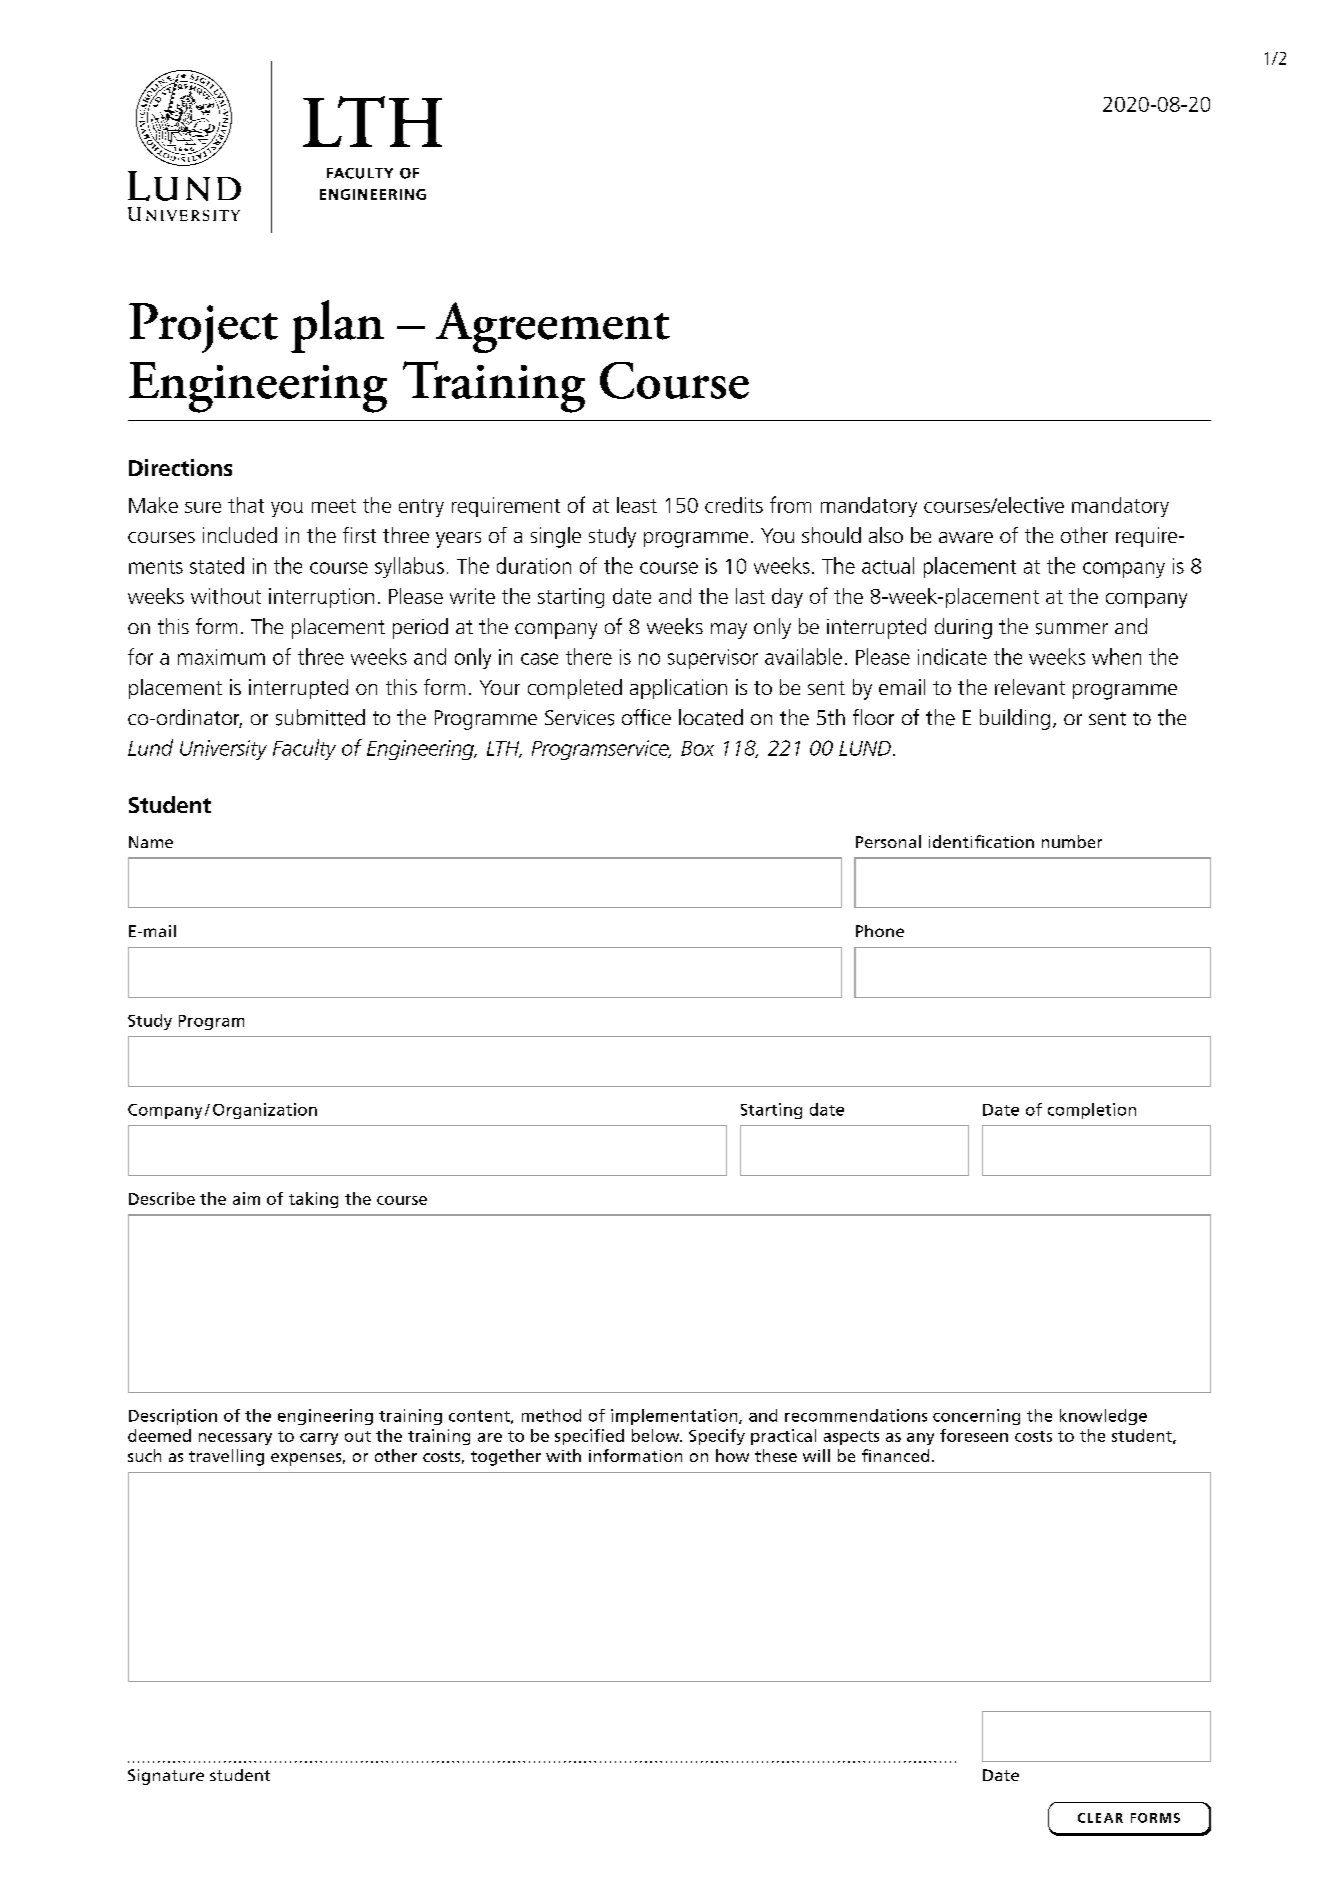  What do you see at coordinates (697, 748) in the screenshot?
I see `Box` at bounding box center [697, 748].
